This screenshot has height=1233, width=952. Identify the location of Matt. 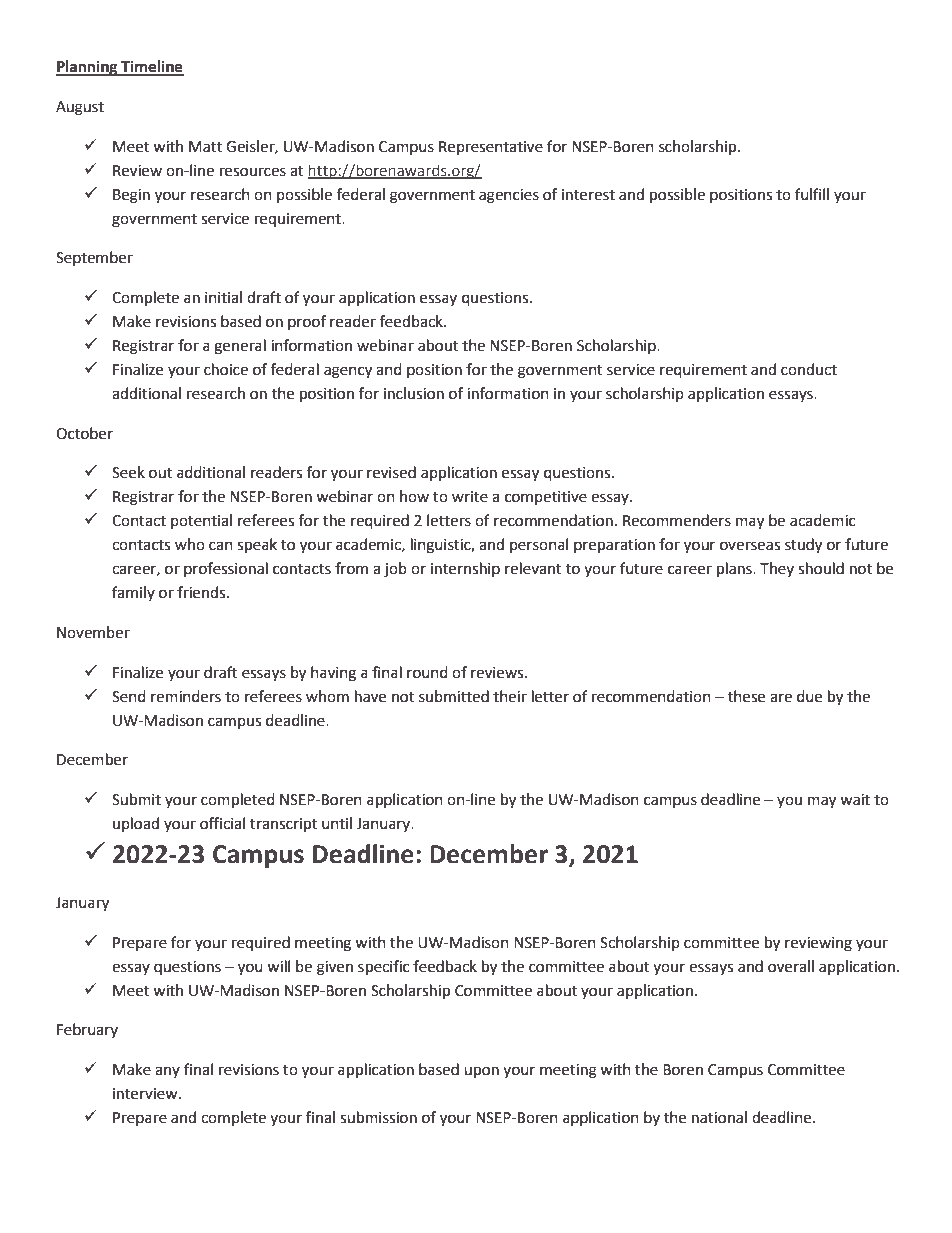
(205, 147).
